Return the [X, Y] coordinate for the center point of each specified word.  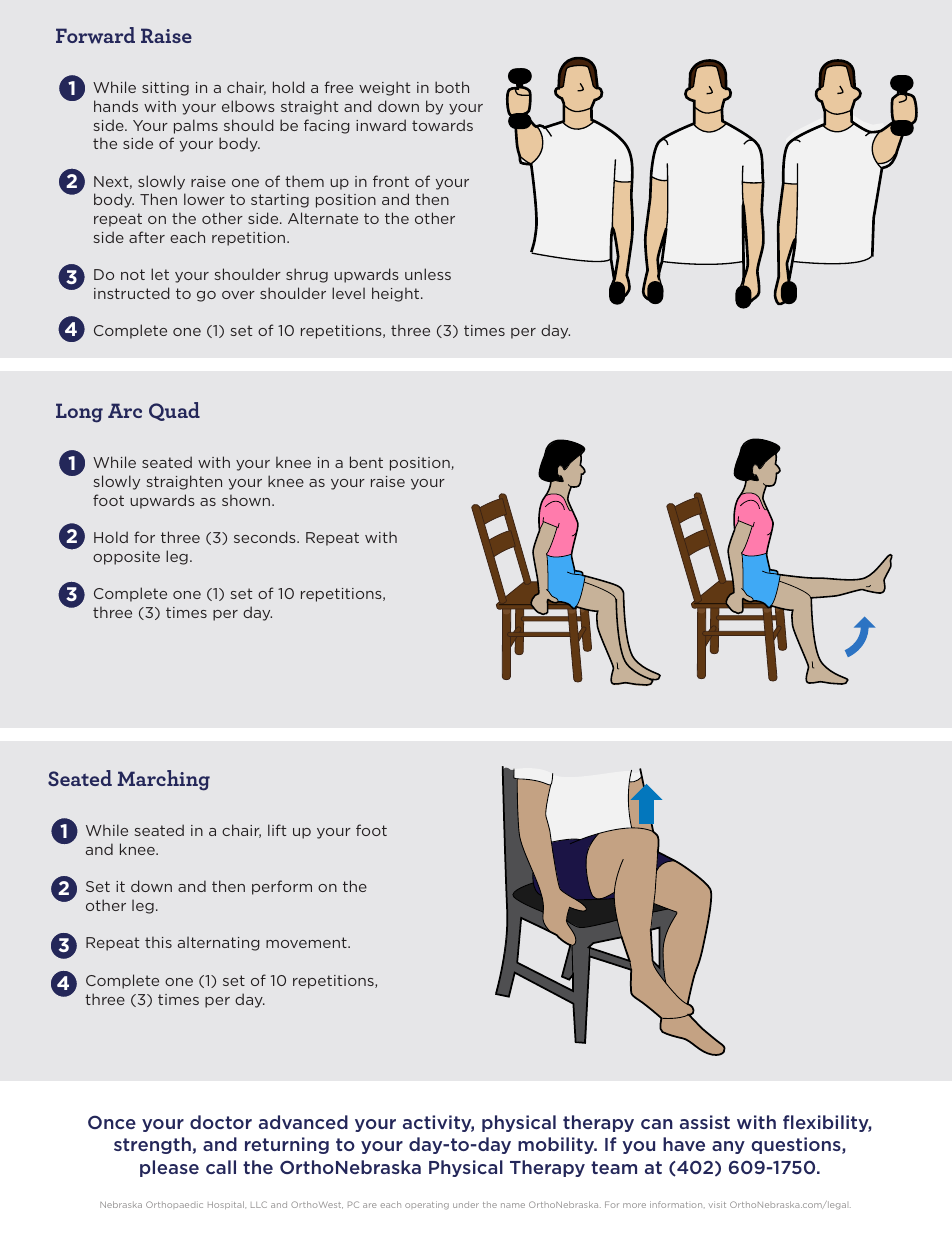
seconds [266, 537]
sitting [165, 89]
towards [442, 125]
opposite [126, 558]
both [452, 87]
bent [366, 462]
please [169, 1168]
